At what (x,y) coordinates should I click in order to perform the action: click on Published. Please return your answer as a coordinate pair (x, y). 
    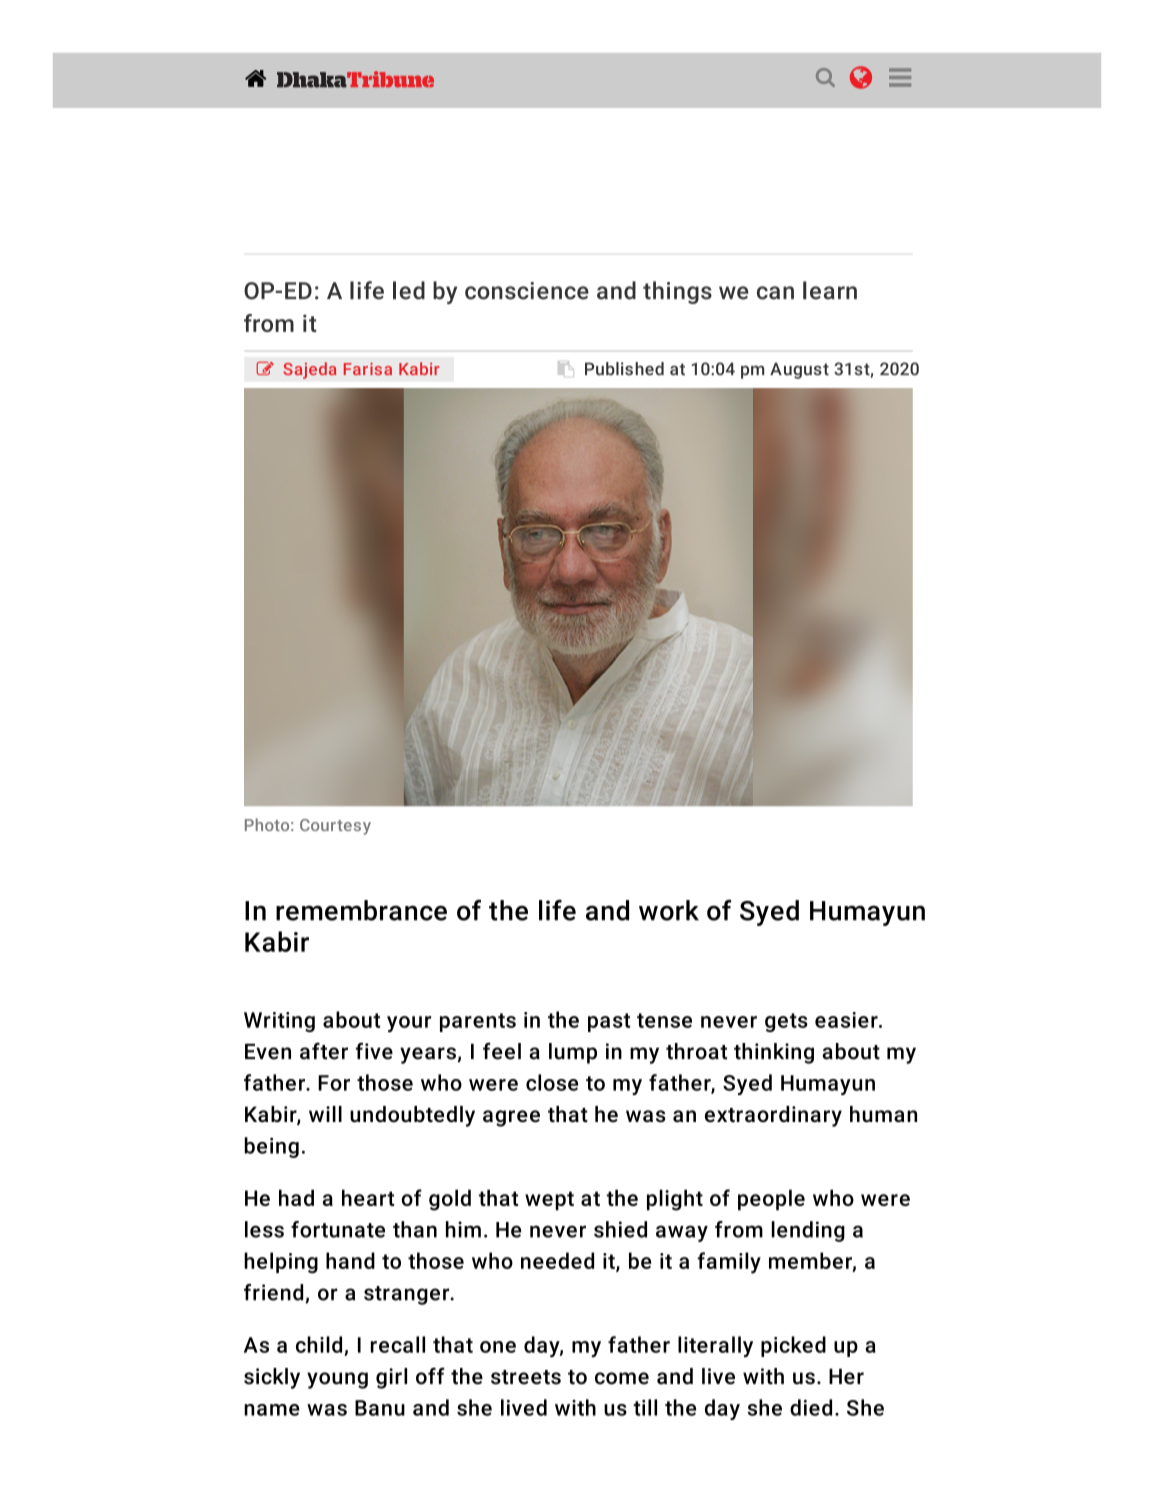
    Looking at the image, I should click on (624, 369).
